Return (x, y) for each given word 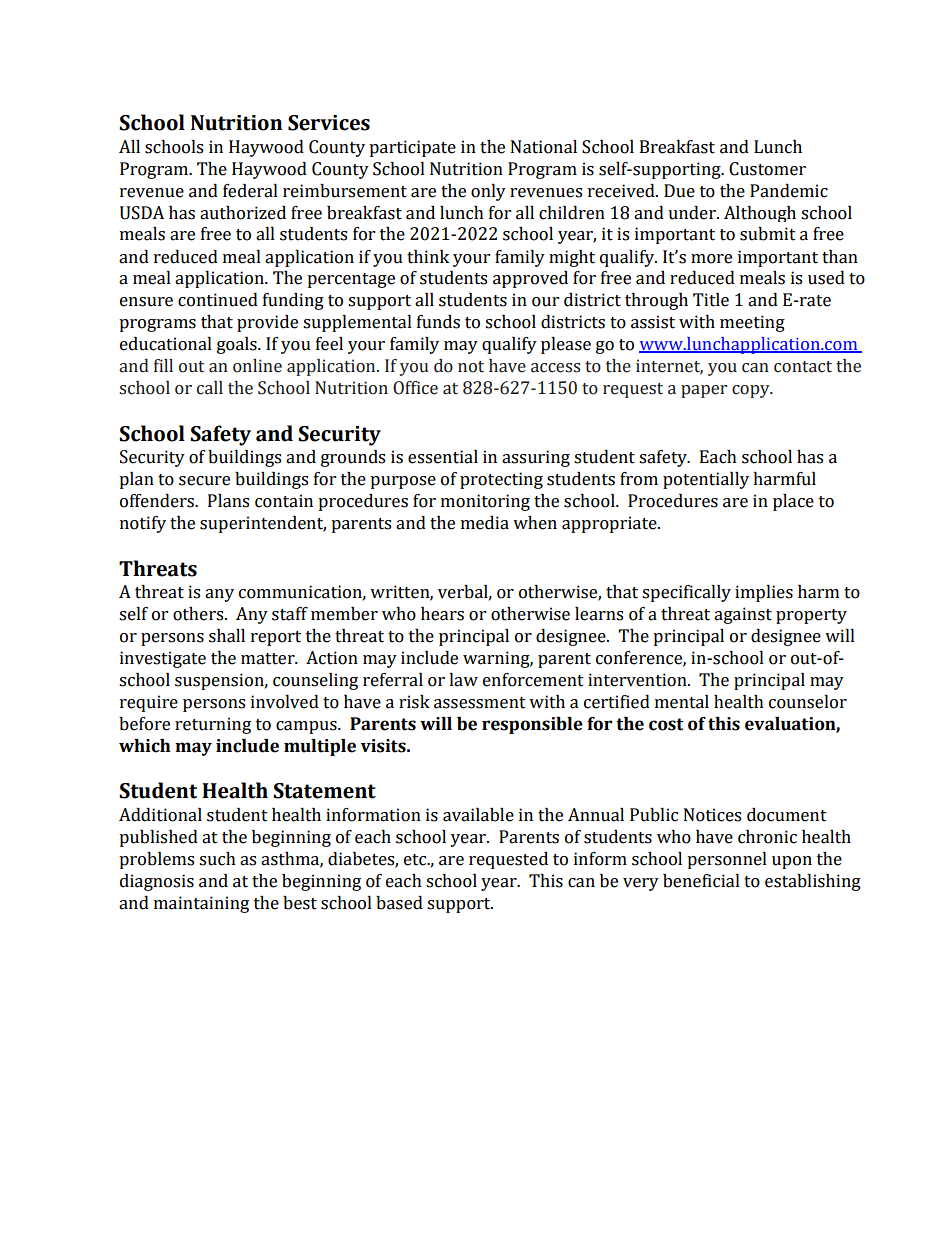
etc (416, 860)
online (257, 366)
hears (442, 614)
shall (227, 636)
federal (250, 191)
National (544, 147)
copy (752, 391)
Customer (767, 169)
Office (415, 388)
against (743, 615)
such (217, 859)
